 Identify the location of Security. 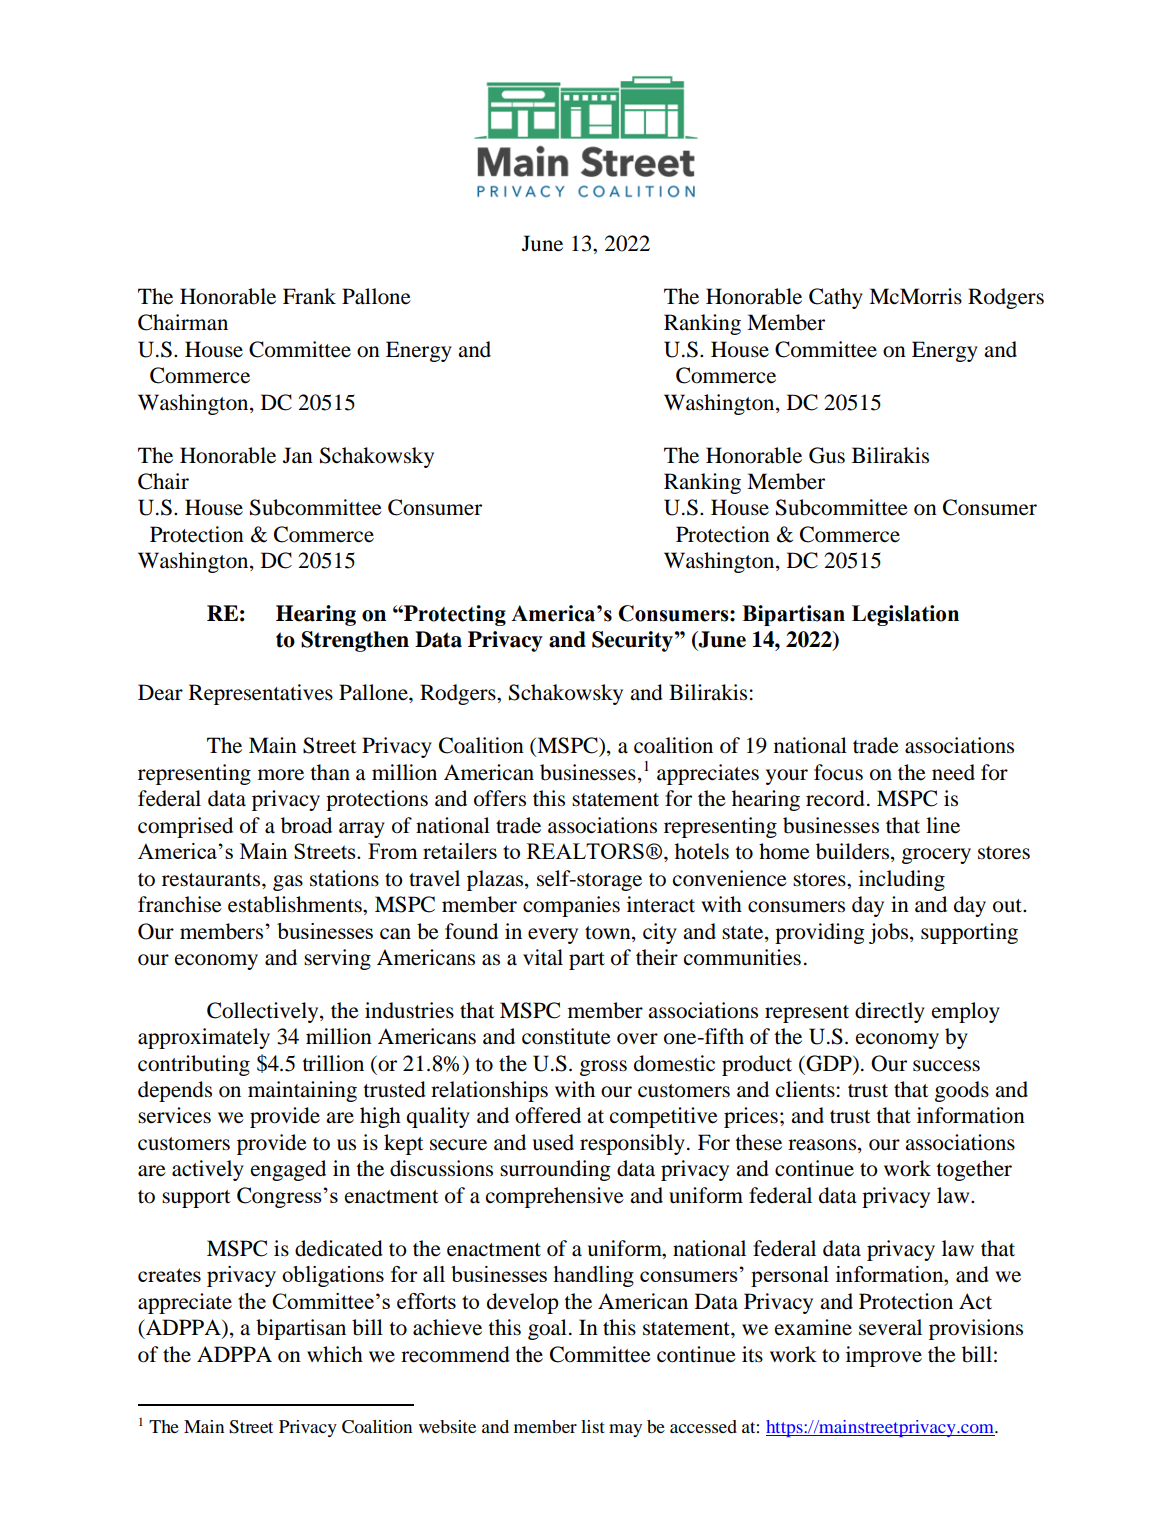
(632, 641).
